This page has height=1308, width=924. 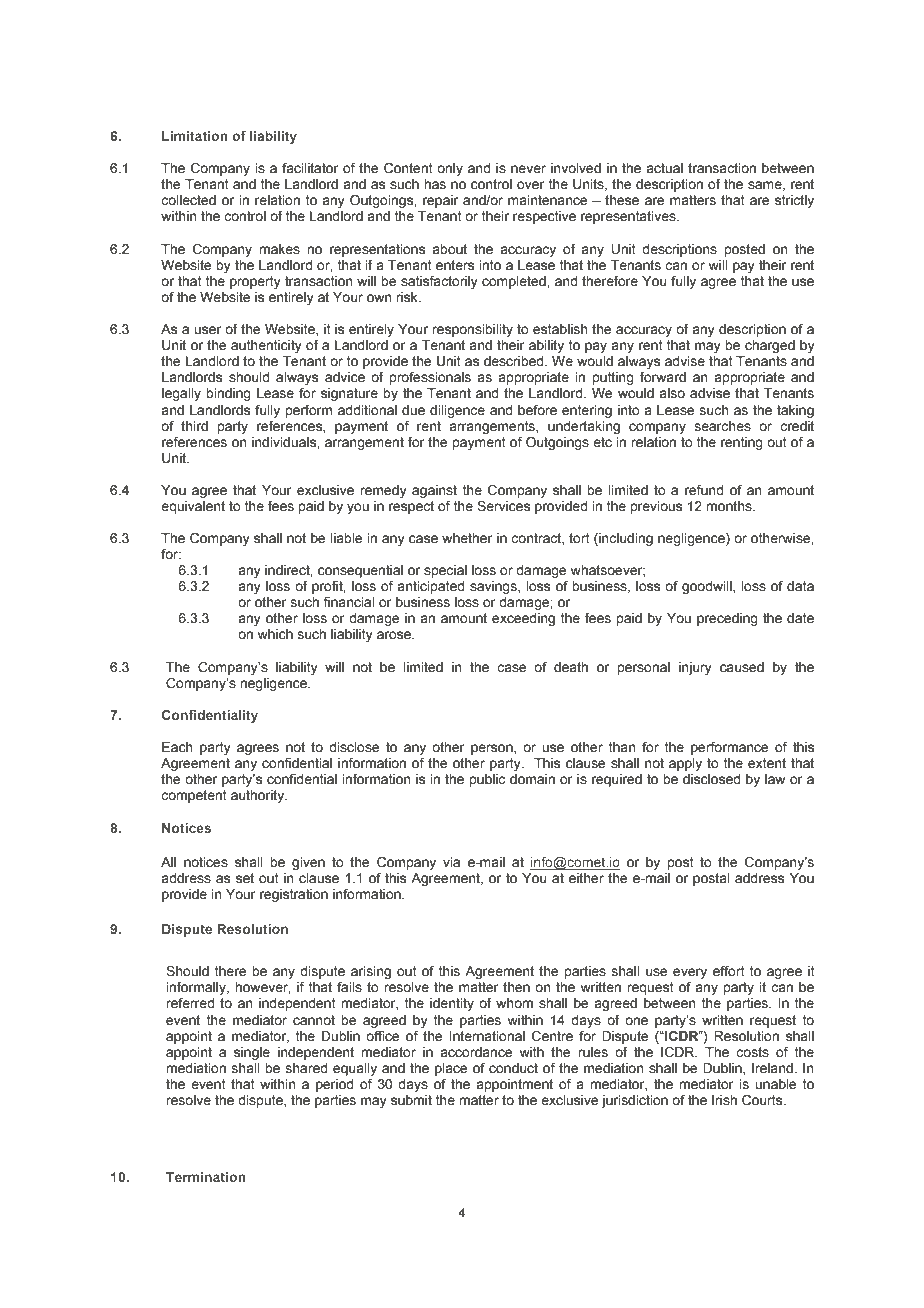 I want to click on facilitator, so click(x=310, y=168).
